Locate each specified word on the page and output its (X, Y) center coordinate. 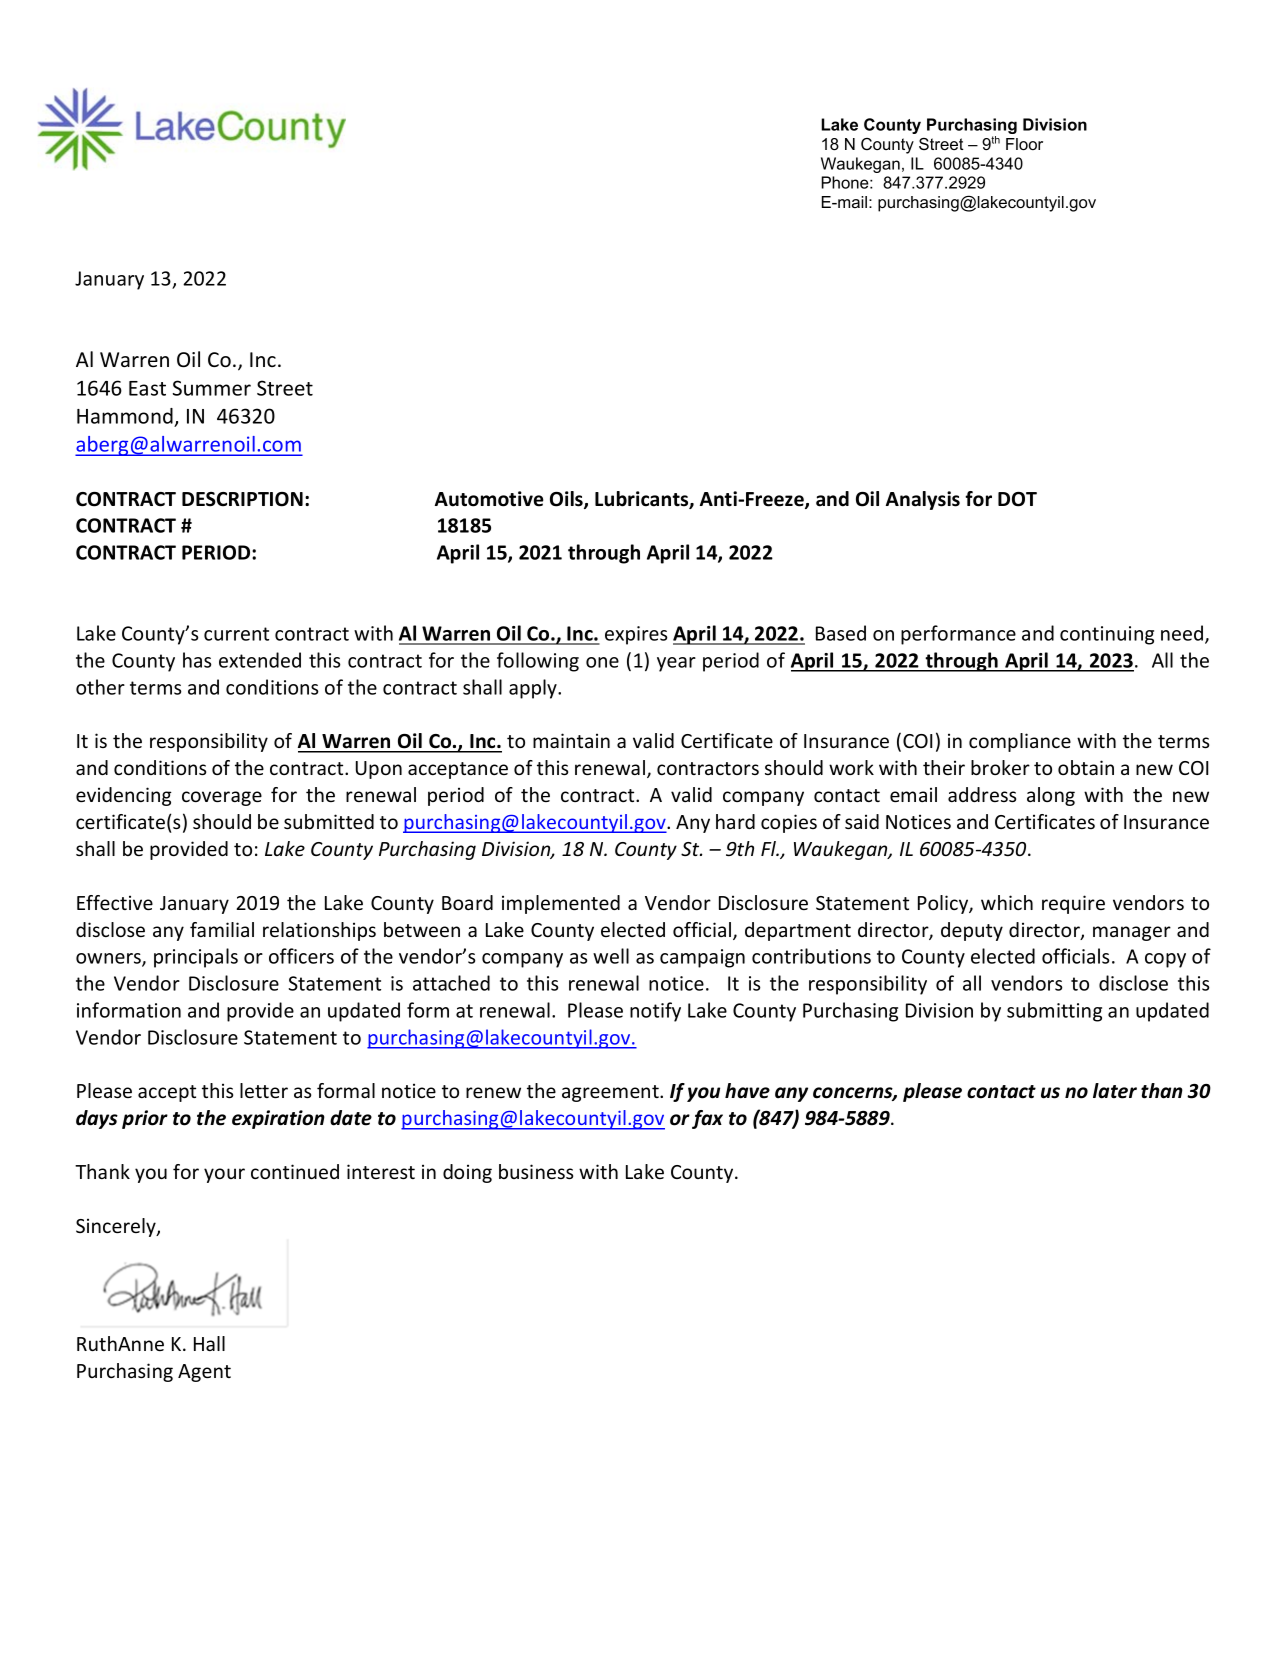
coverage (222, 798)
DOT (1017, 499)
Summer (212, 388)
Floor (1024, 144)
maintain (571, 740)
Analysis (923, 500)
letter (264, 1090)
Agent (204, 1373)
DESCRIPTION (242, 499)
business (536, 1171)
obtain (1086, 767)
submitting (1054, 1012)
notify (655, 1012)
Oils (567, 500)
